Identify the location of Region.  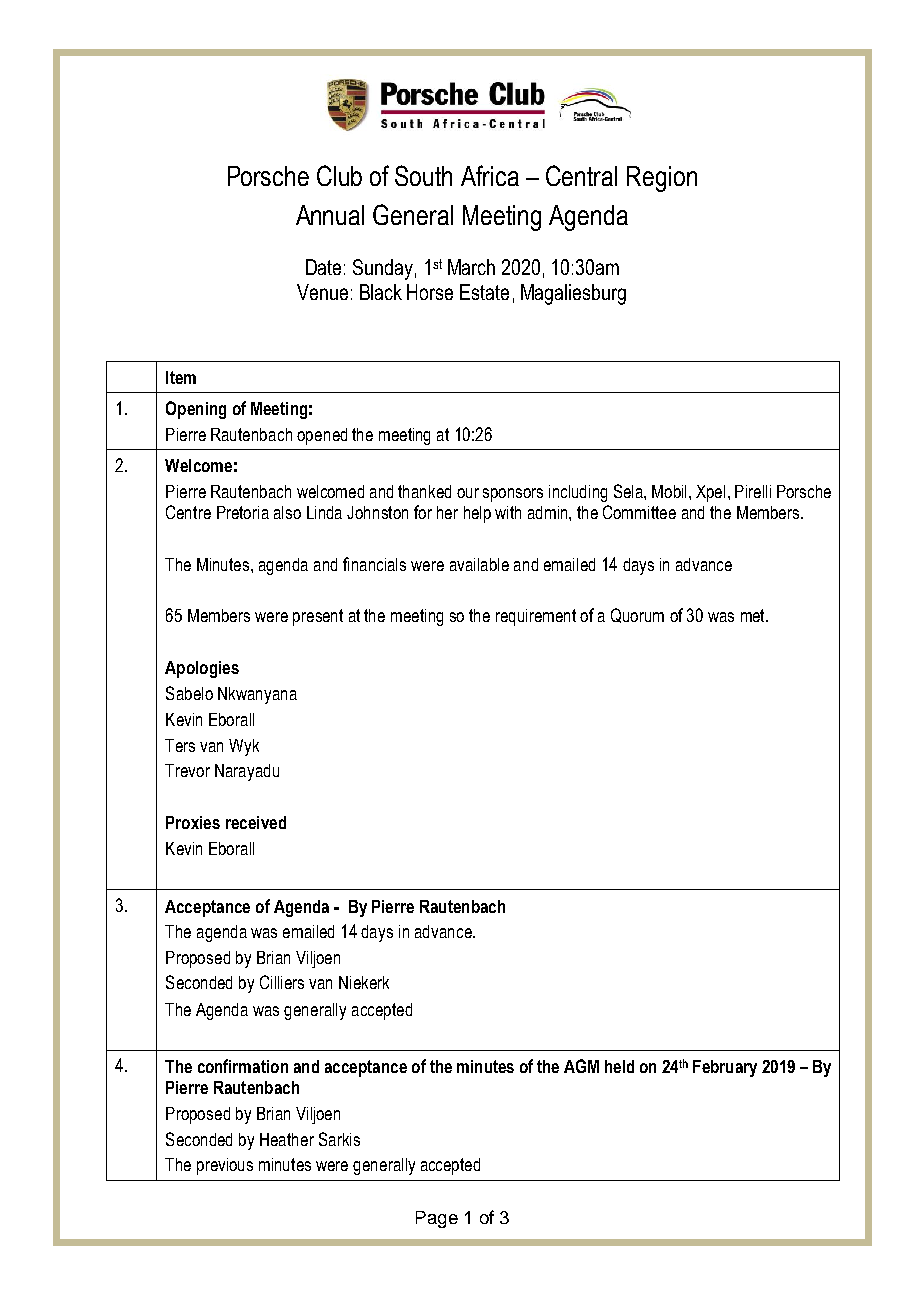
(662, 179).
